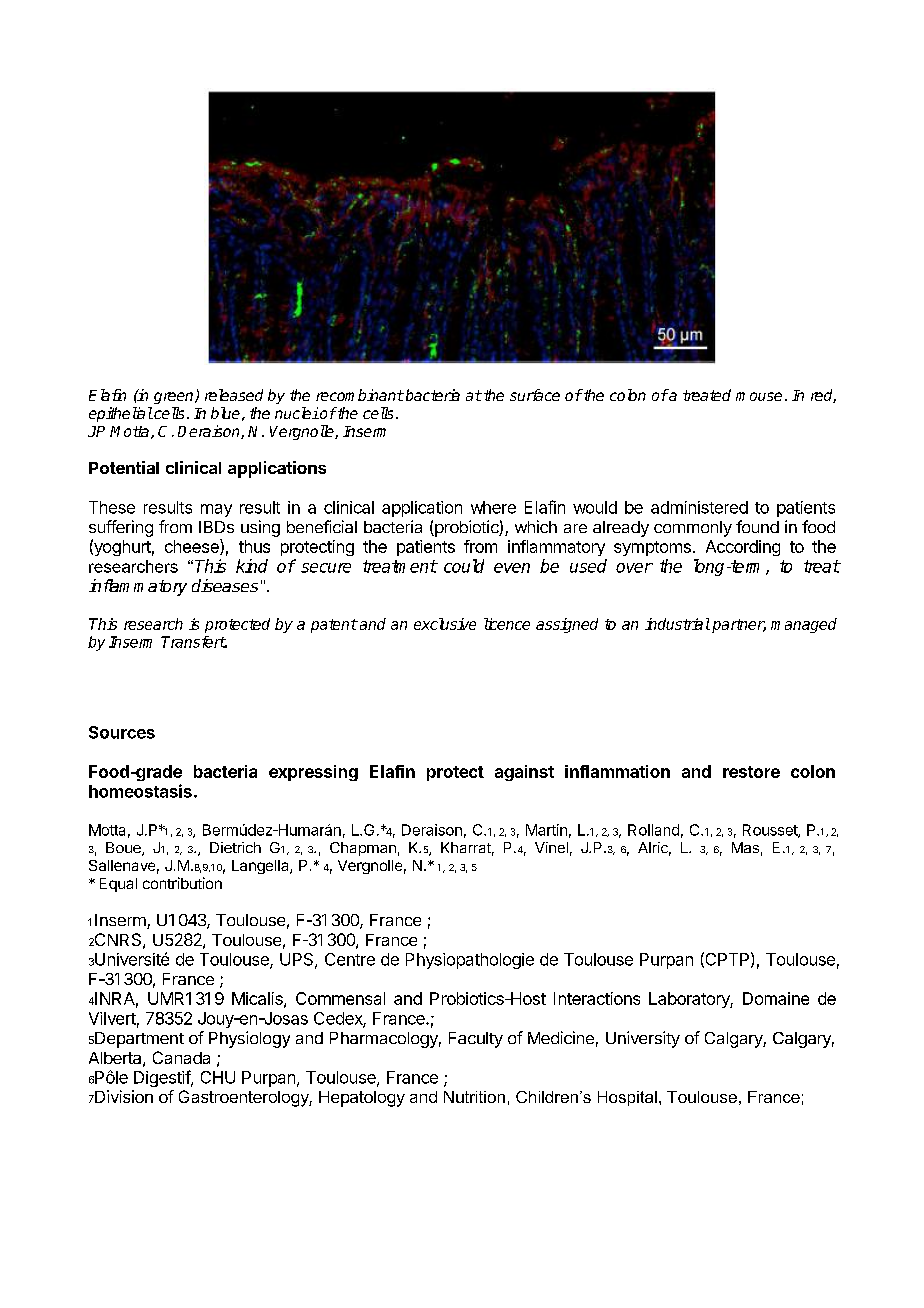 The width and height of the screenshot is (924, 1308). What do you see at coordinates (122, 732) in the screenshot?
I see `Sources` at bounding box center [122, 732].
